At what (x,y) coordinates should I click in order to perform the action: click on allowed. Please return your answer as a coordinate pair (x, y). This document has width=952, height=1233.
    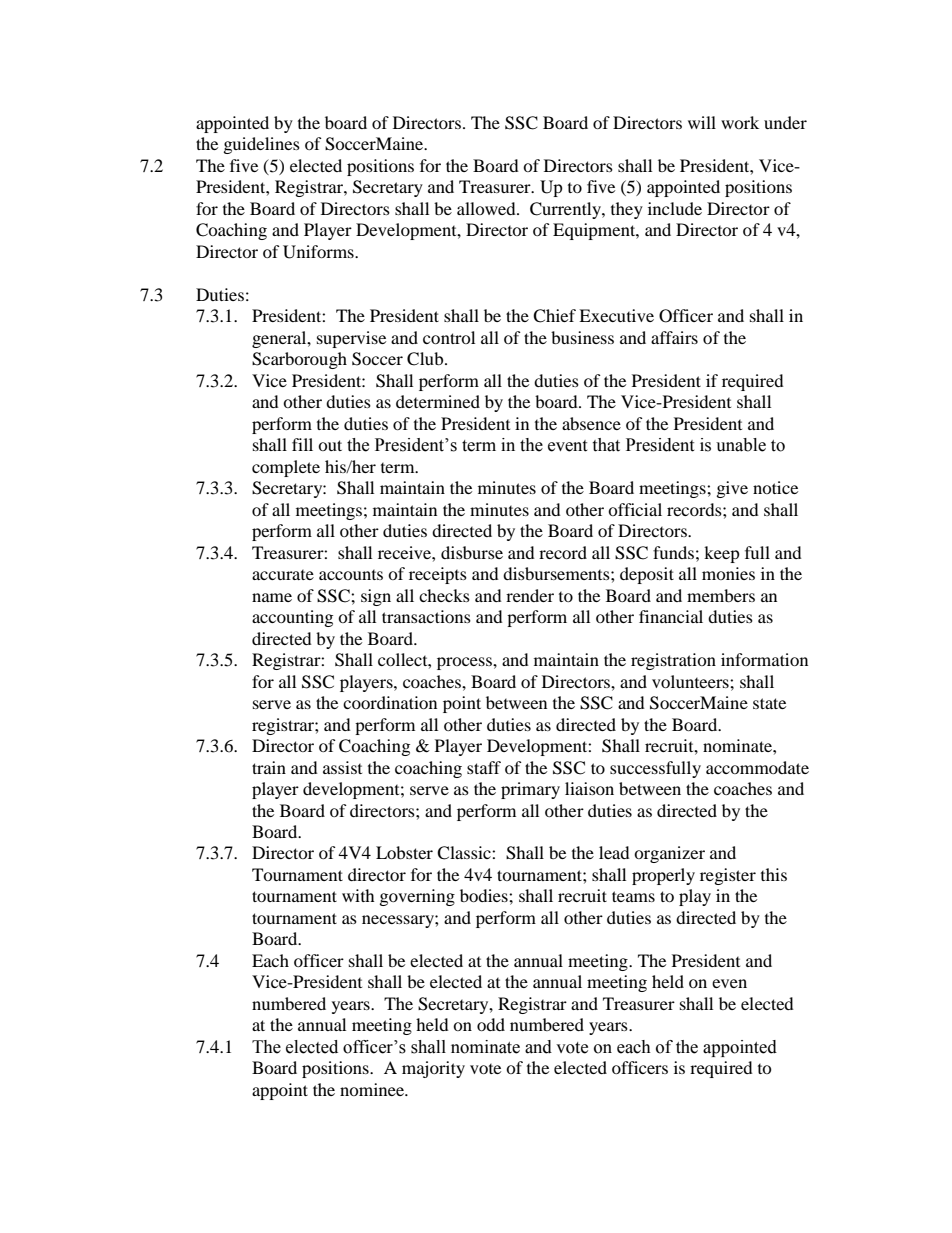
    Looking at the image, I should click on (487, 208).
